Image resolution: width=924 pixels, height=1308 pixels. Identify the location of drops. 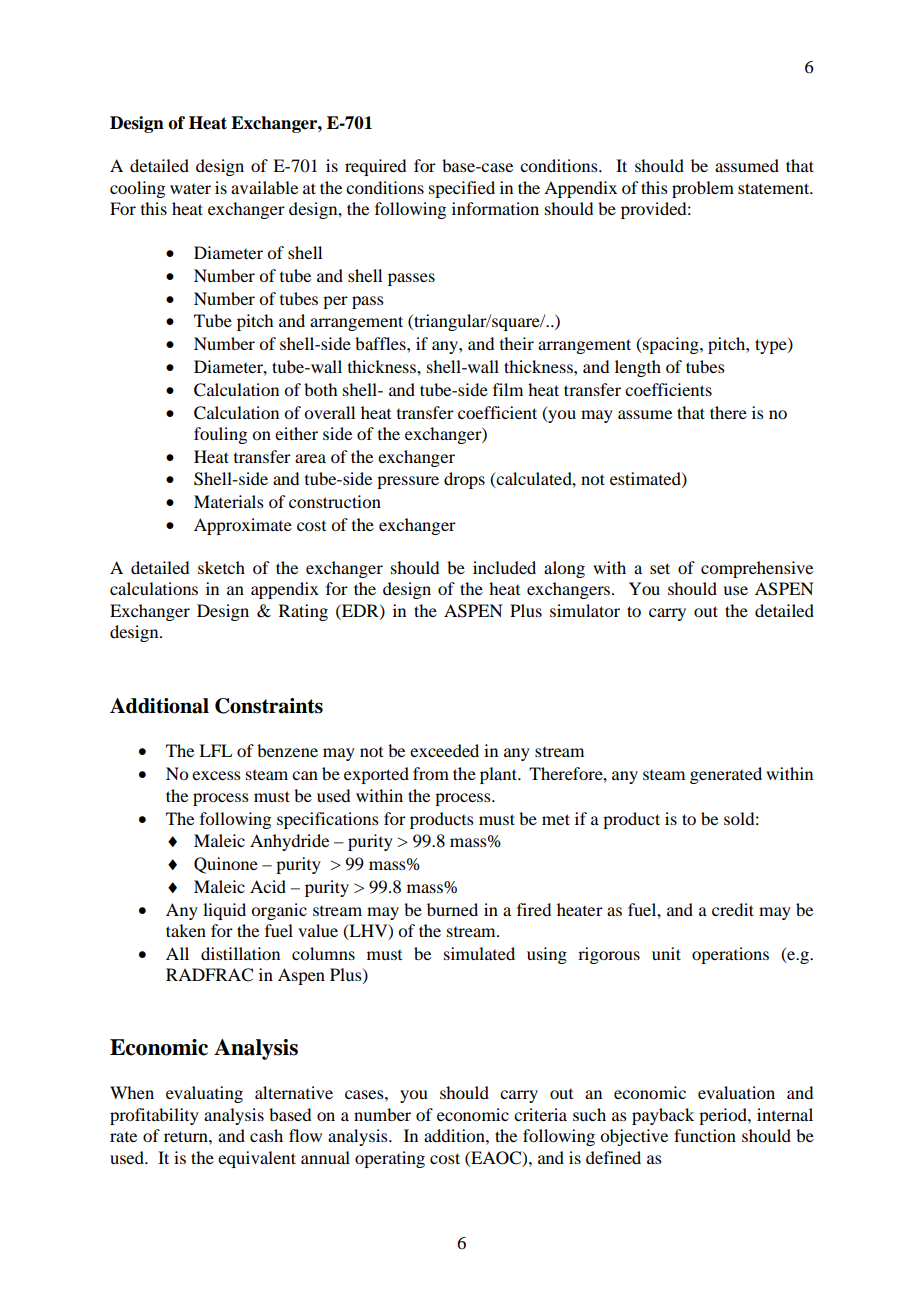
(464, 480).
